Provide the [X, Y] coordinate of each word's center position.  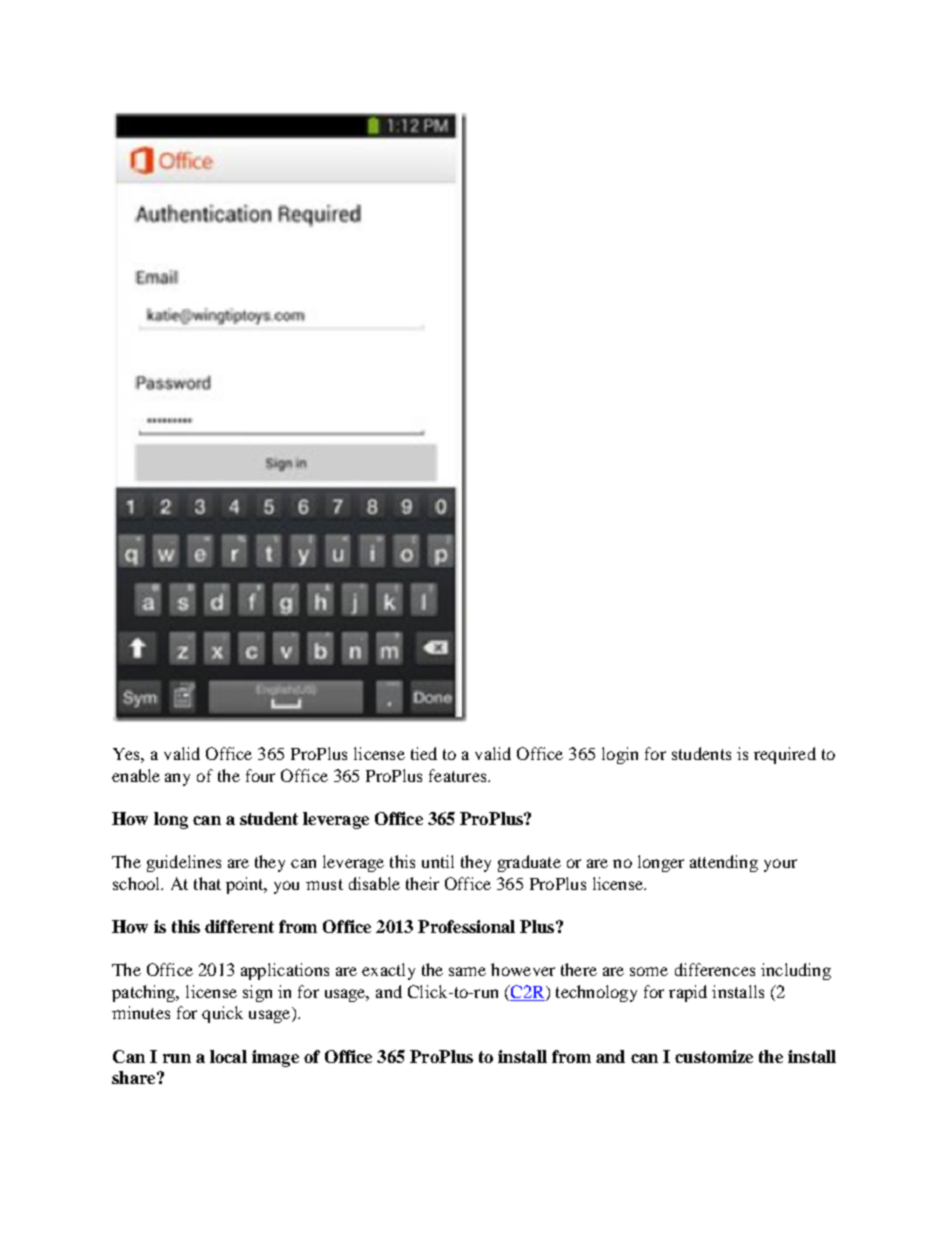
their [422, 883]
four [260, 775]
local [228, 1056]
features [459, 775]
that [207, 883]
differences [715, 969]
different [239, 926]
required [785, 755]
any [177, 779]
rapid [688, 993]
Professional [466, 926]
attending [724, 863]
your [780, 865]
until [438, 861]
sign [257, 993]
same [467, 971]
